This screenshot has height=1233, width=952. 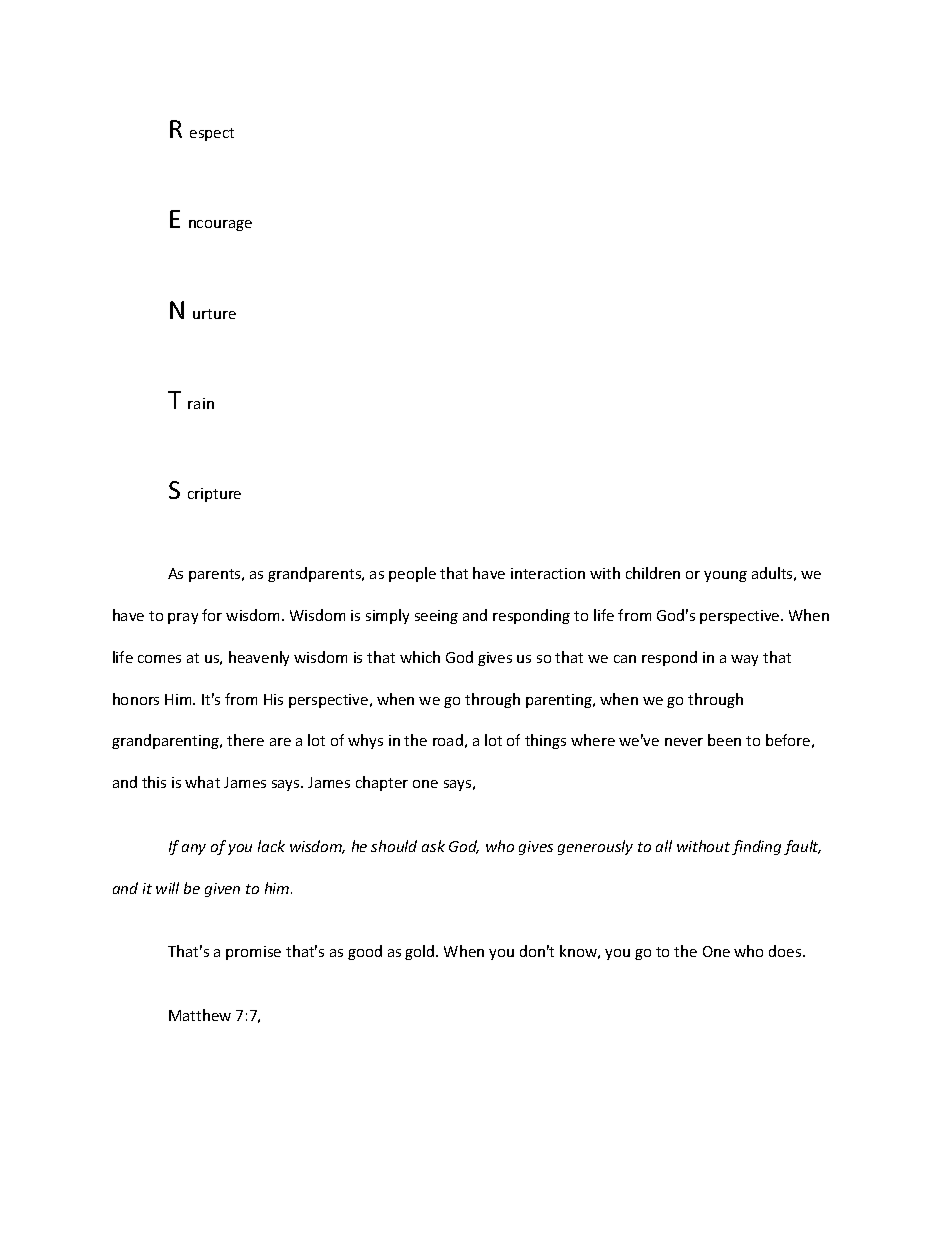 I want to click on there, so click(x=245, y=740).
